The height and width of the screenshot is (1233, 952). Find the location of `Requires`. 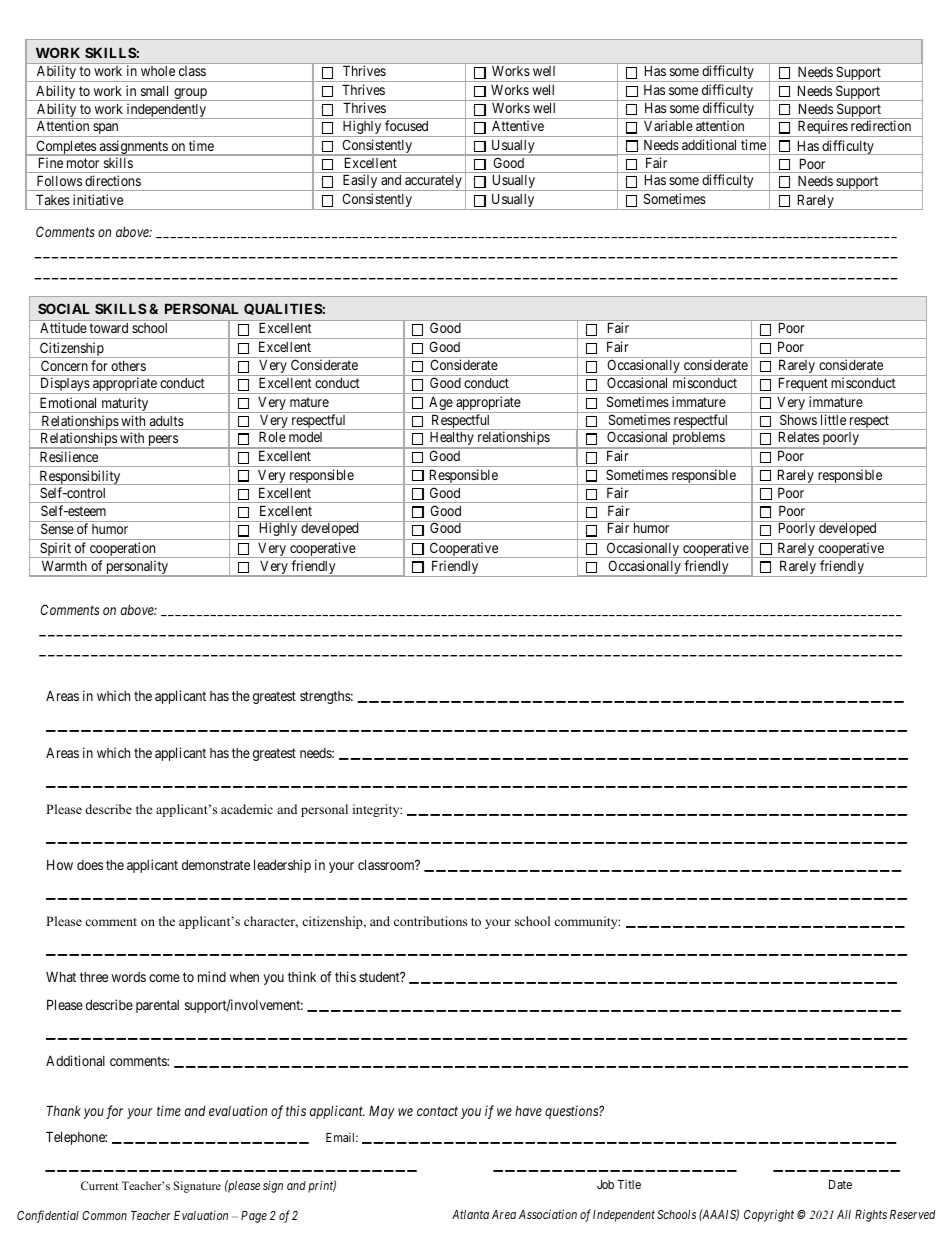

Requires is located at coordinates (822, 128).
